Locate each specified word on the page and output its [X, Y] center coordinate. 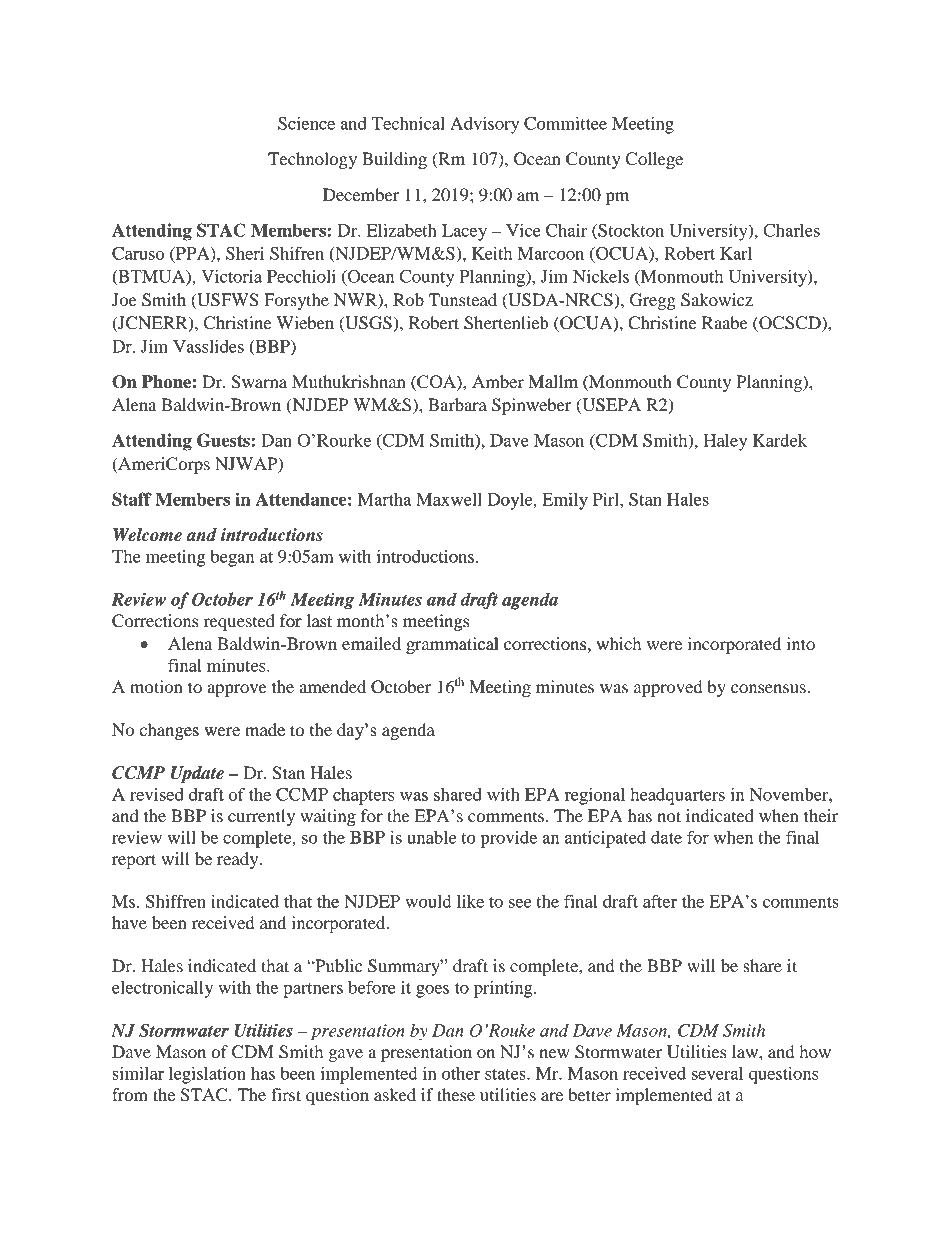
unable [431, 837]
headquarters [677, 796]
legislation [207, 1075]
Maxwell [449, 499]
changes [169, 731]
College [654, 160]
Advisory [484, 125]
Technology [312, 160]
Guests [224, 440]
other [461, 1073]
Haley [725, 442]
